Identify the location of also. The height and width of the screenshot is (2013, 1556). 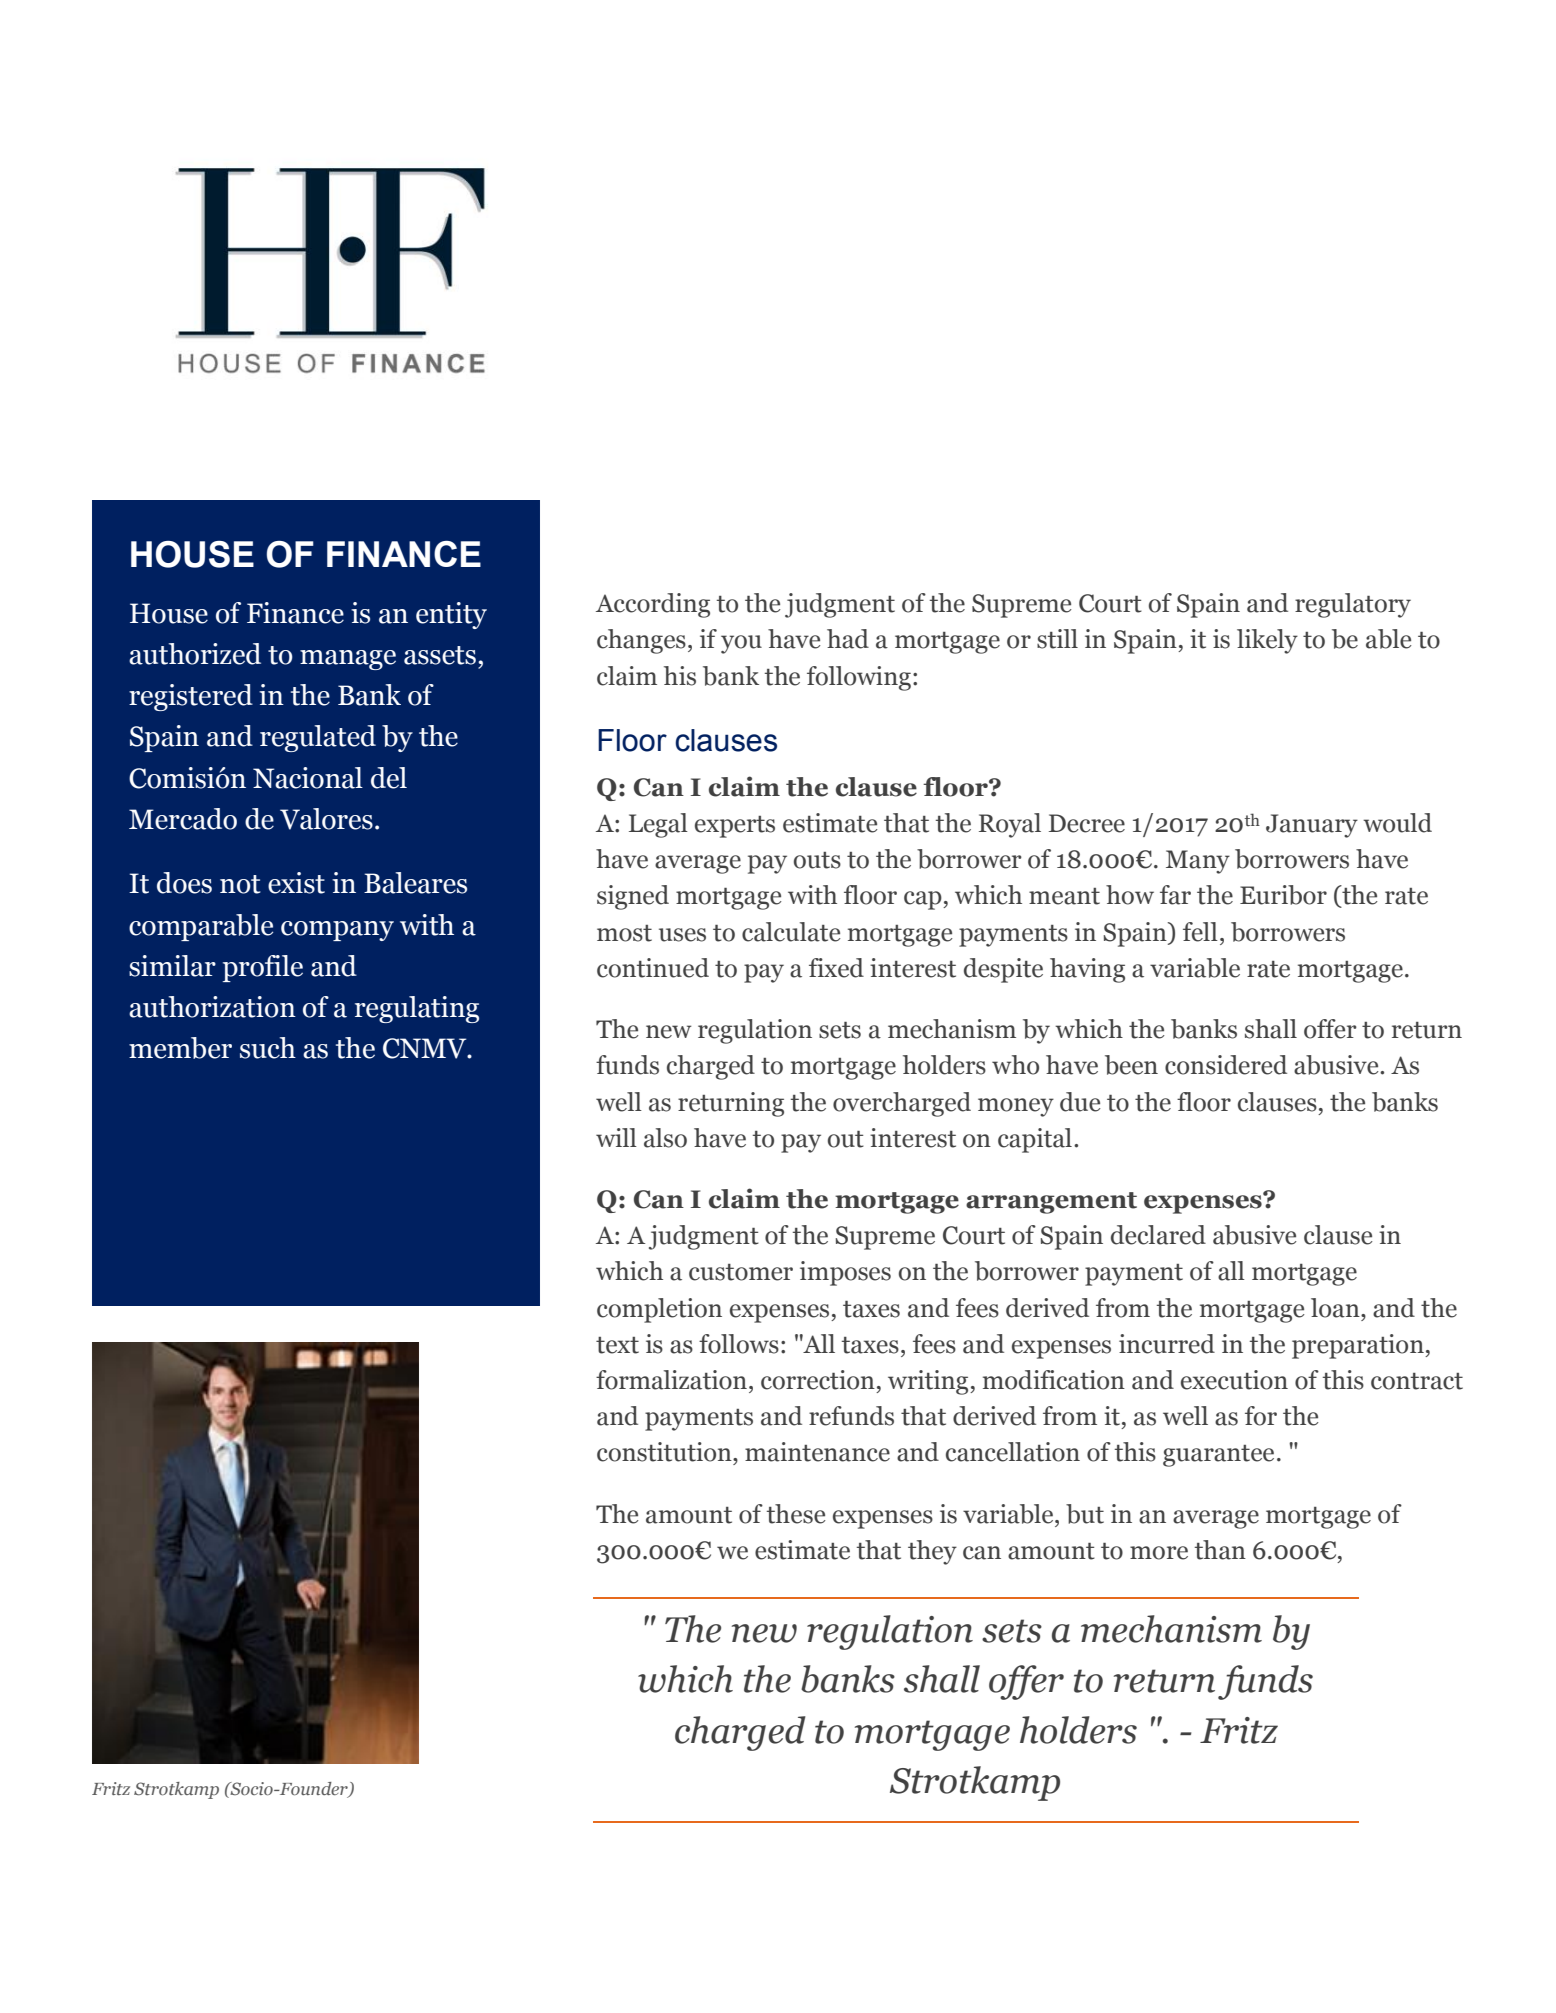
(665, 1138).
